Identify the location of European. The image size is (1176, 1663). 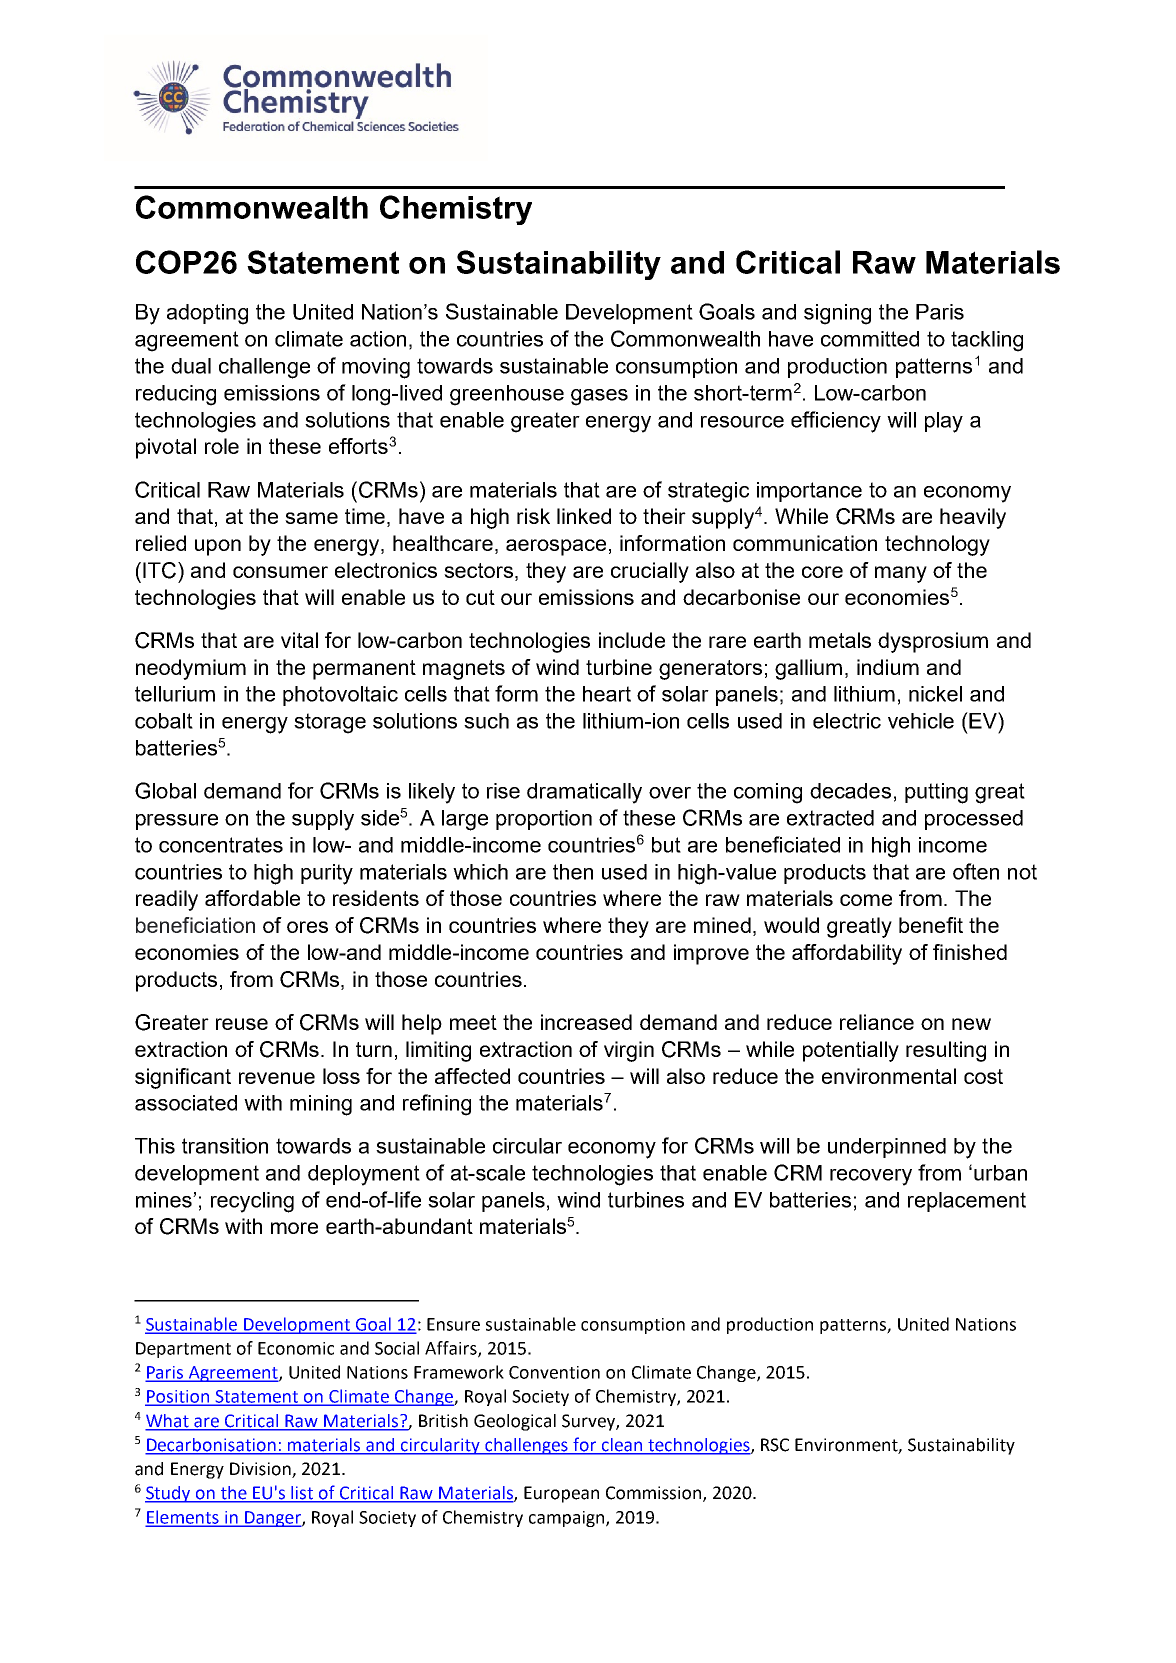
(561, 1494).
